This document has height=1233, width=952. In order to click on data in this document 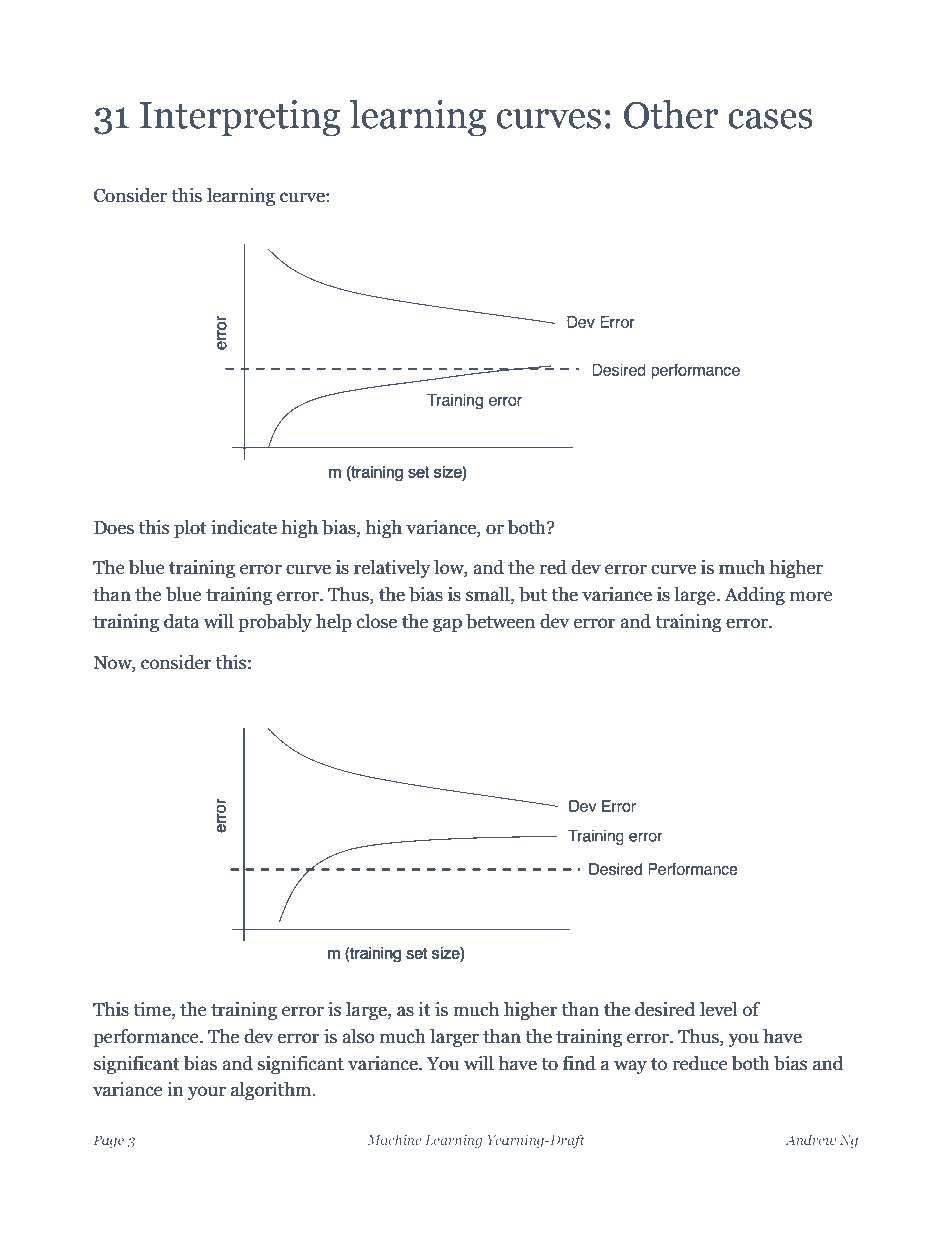, I will do `click(181, 621)`.
